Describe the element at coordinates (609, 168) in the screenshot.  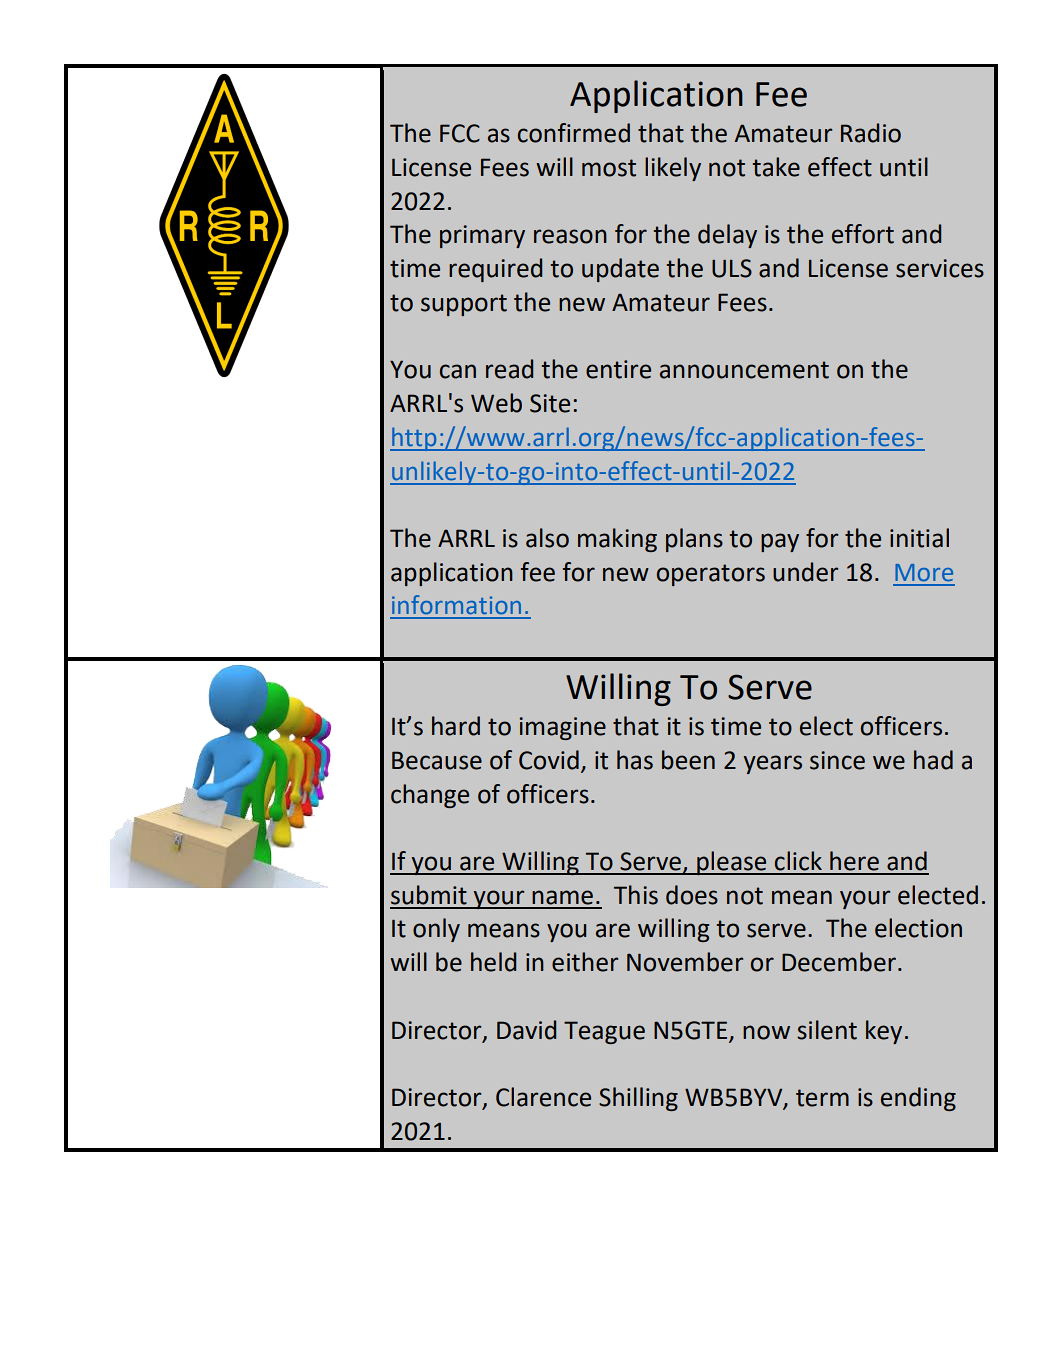
I see `most` at that location.
